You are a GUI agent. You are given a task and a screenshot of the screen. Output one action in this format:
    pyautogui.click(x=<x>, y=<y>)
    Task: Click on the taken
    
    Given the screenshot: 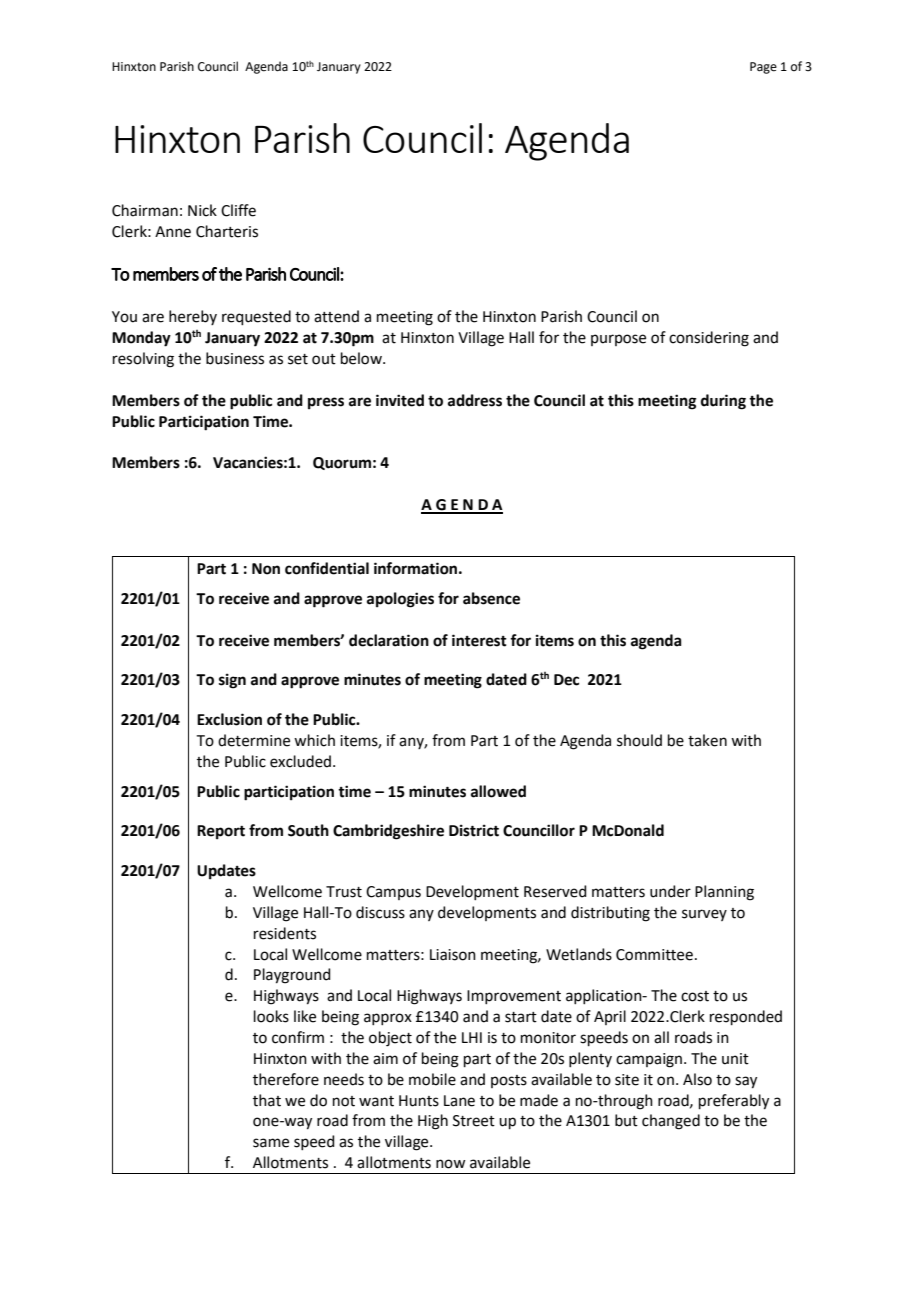 What is the action you would take?
    pyautogui.click(x=707, y=740)
